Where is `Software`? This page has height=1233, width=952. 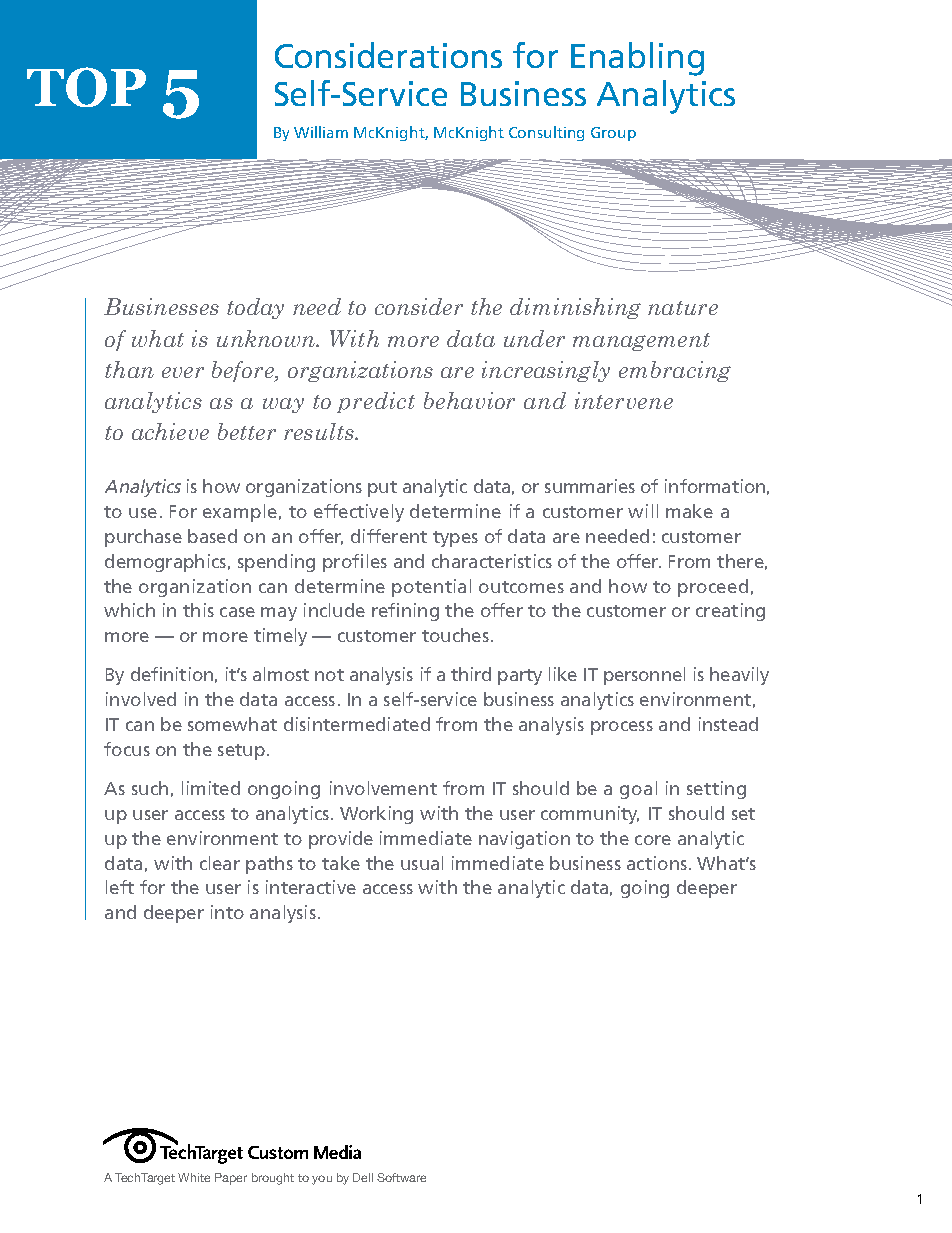
Software is located at coordinates (401, 1177).
